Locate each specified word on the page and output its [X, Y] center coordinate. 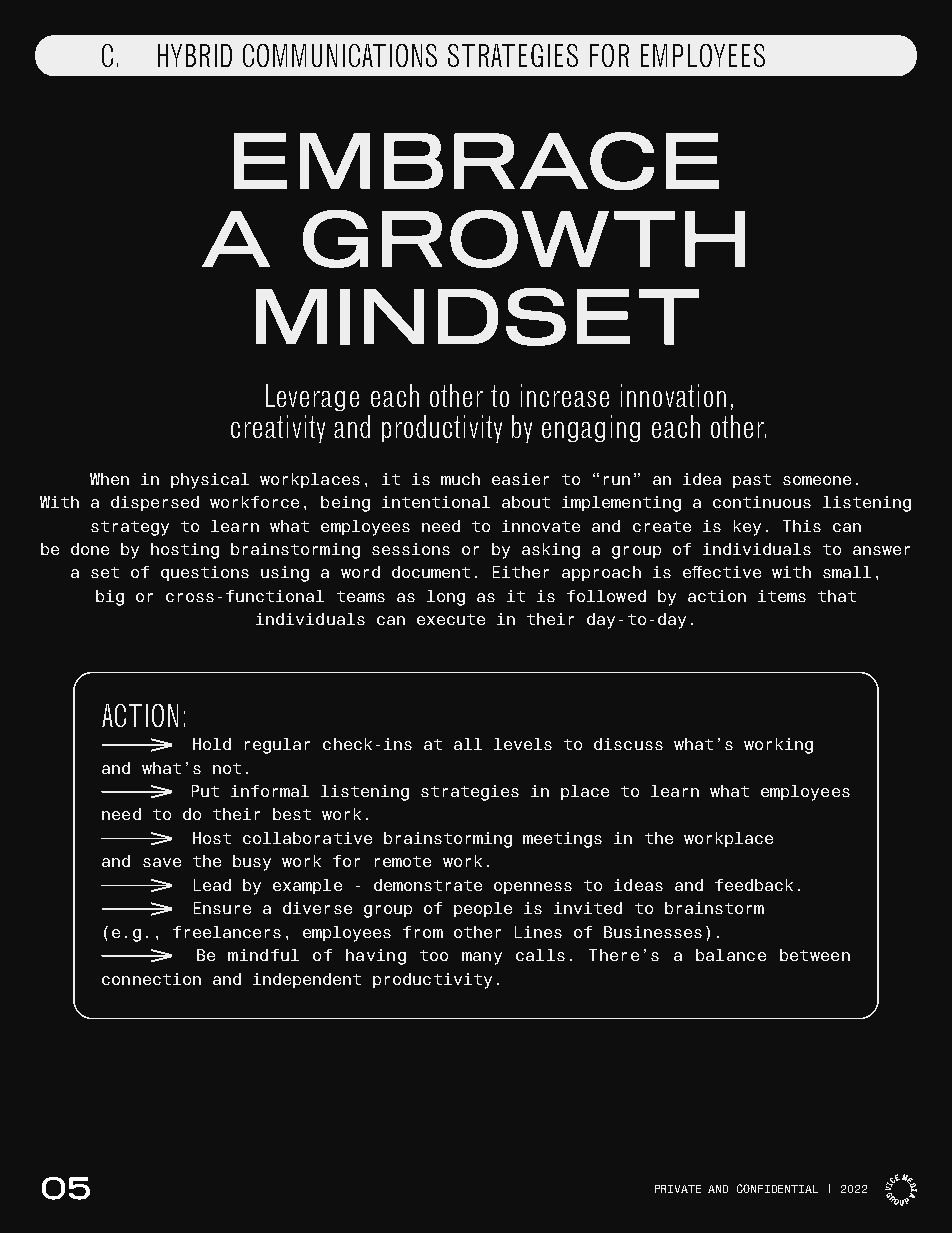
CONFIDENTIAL [777, 1188]
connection [151, 979]
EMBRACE [476, 161]
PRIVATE [678, 1189]
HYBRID [195, 55]
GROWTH [524, 239]
